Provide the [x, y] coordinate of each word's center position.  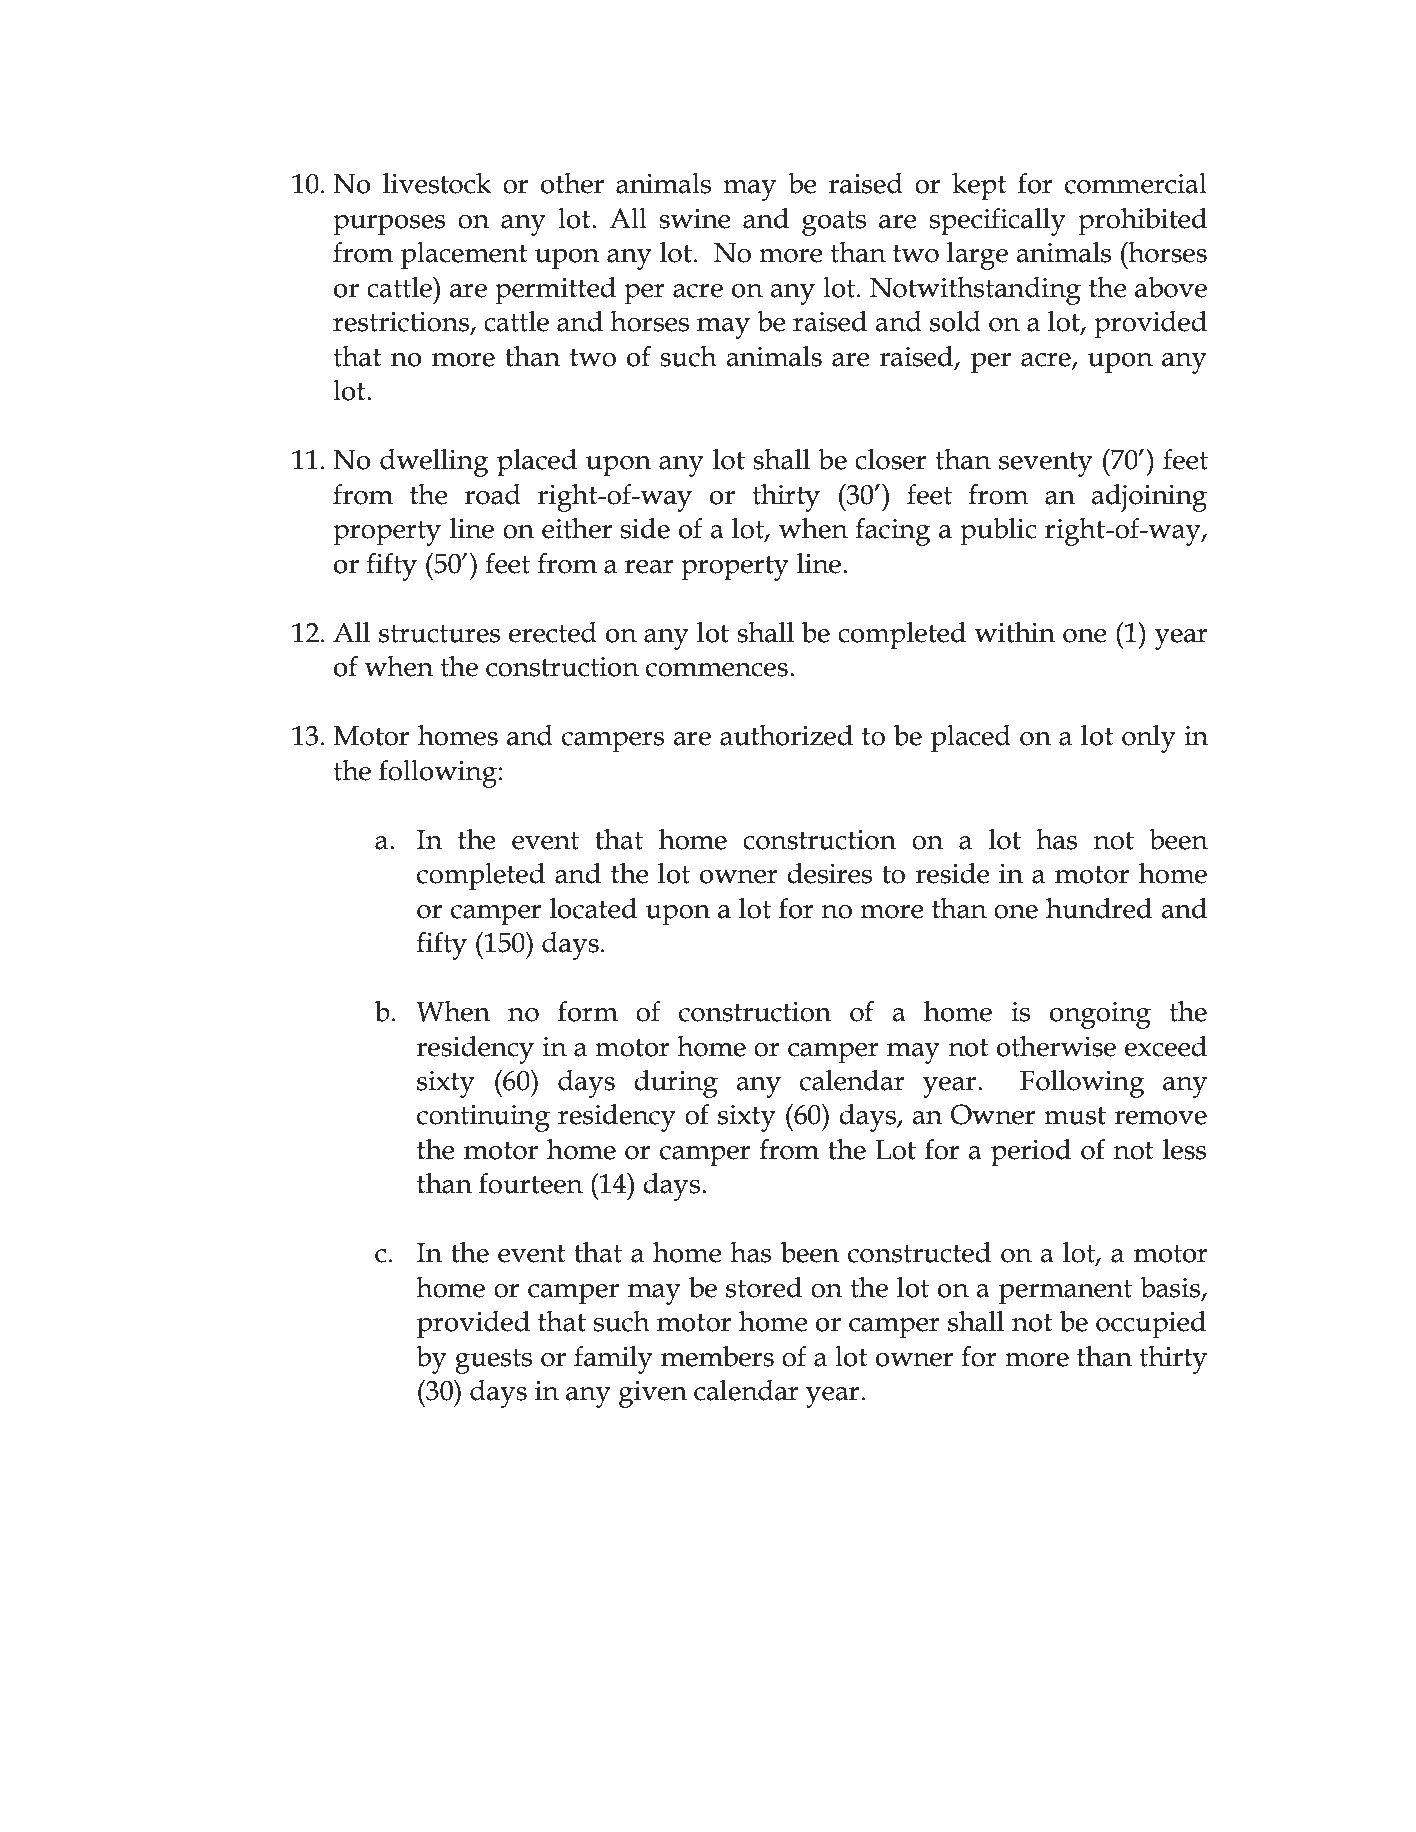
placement [464, 256]
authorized [786, 735]
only [1149, 739]
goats [834, 223]
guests [493, 1361]
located [593, 908]
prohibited [1142, 221]
